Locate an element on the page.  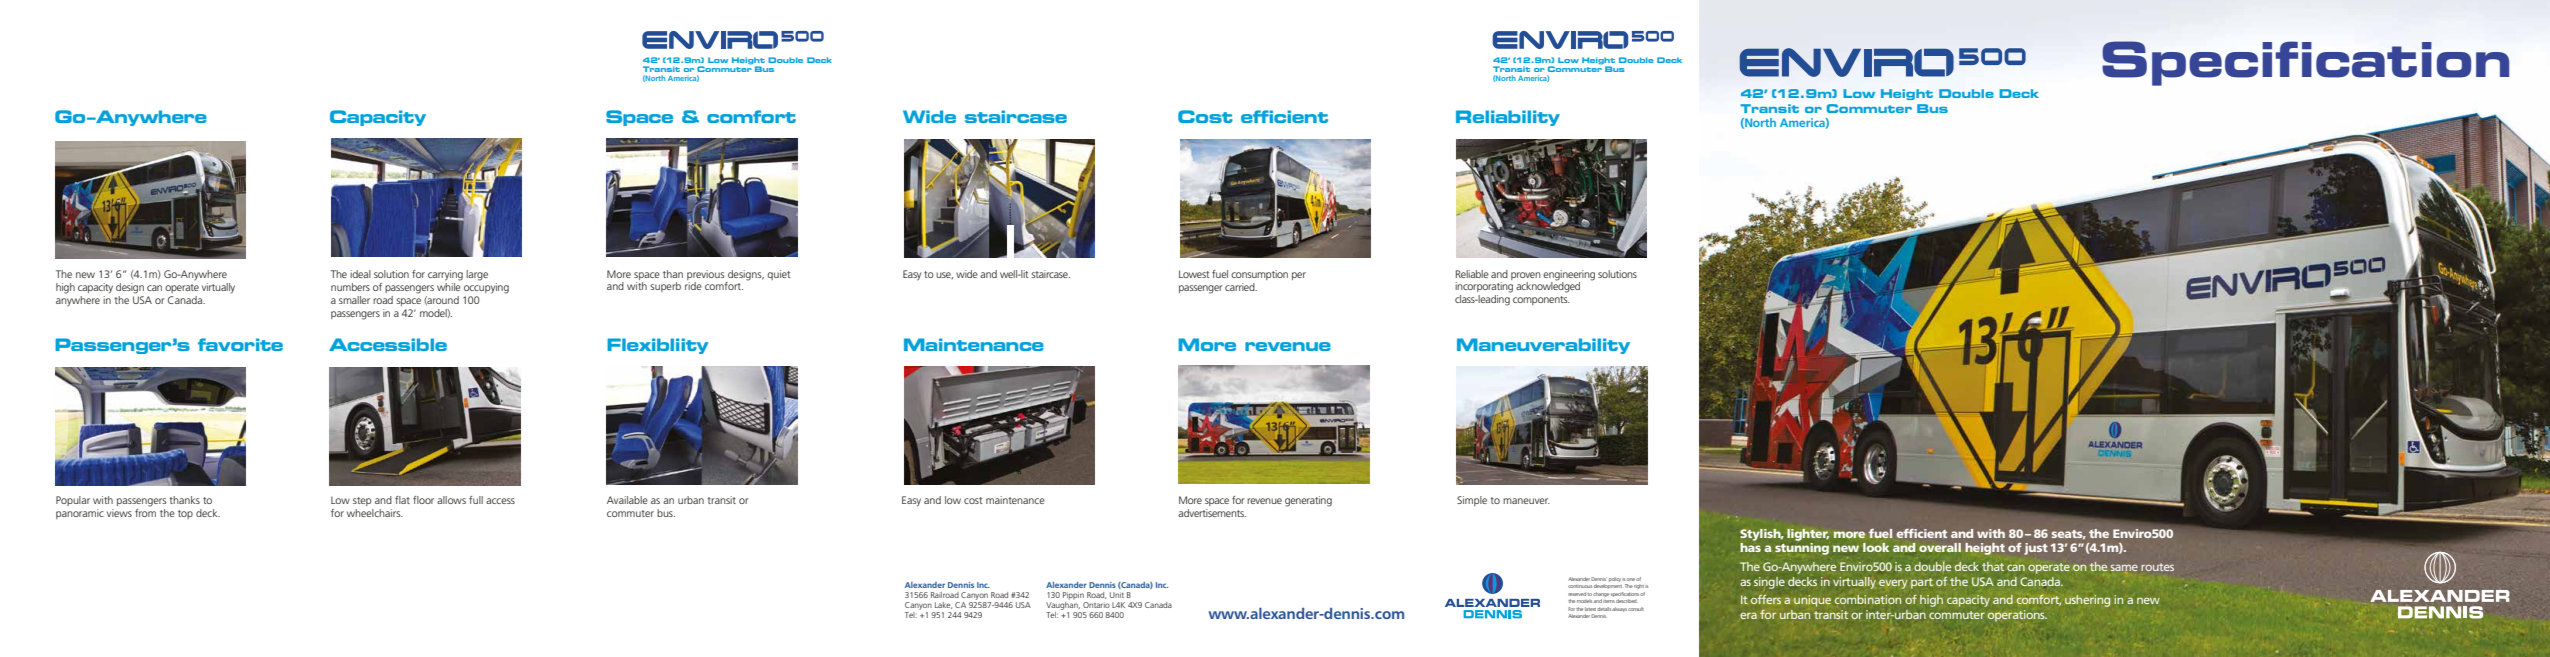
proven is located at coordinates (1526, 276).
